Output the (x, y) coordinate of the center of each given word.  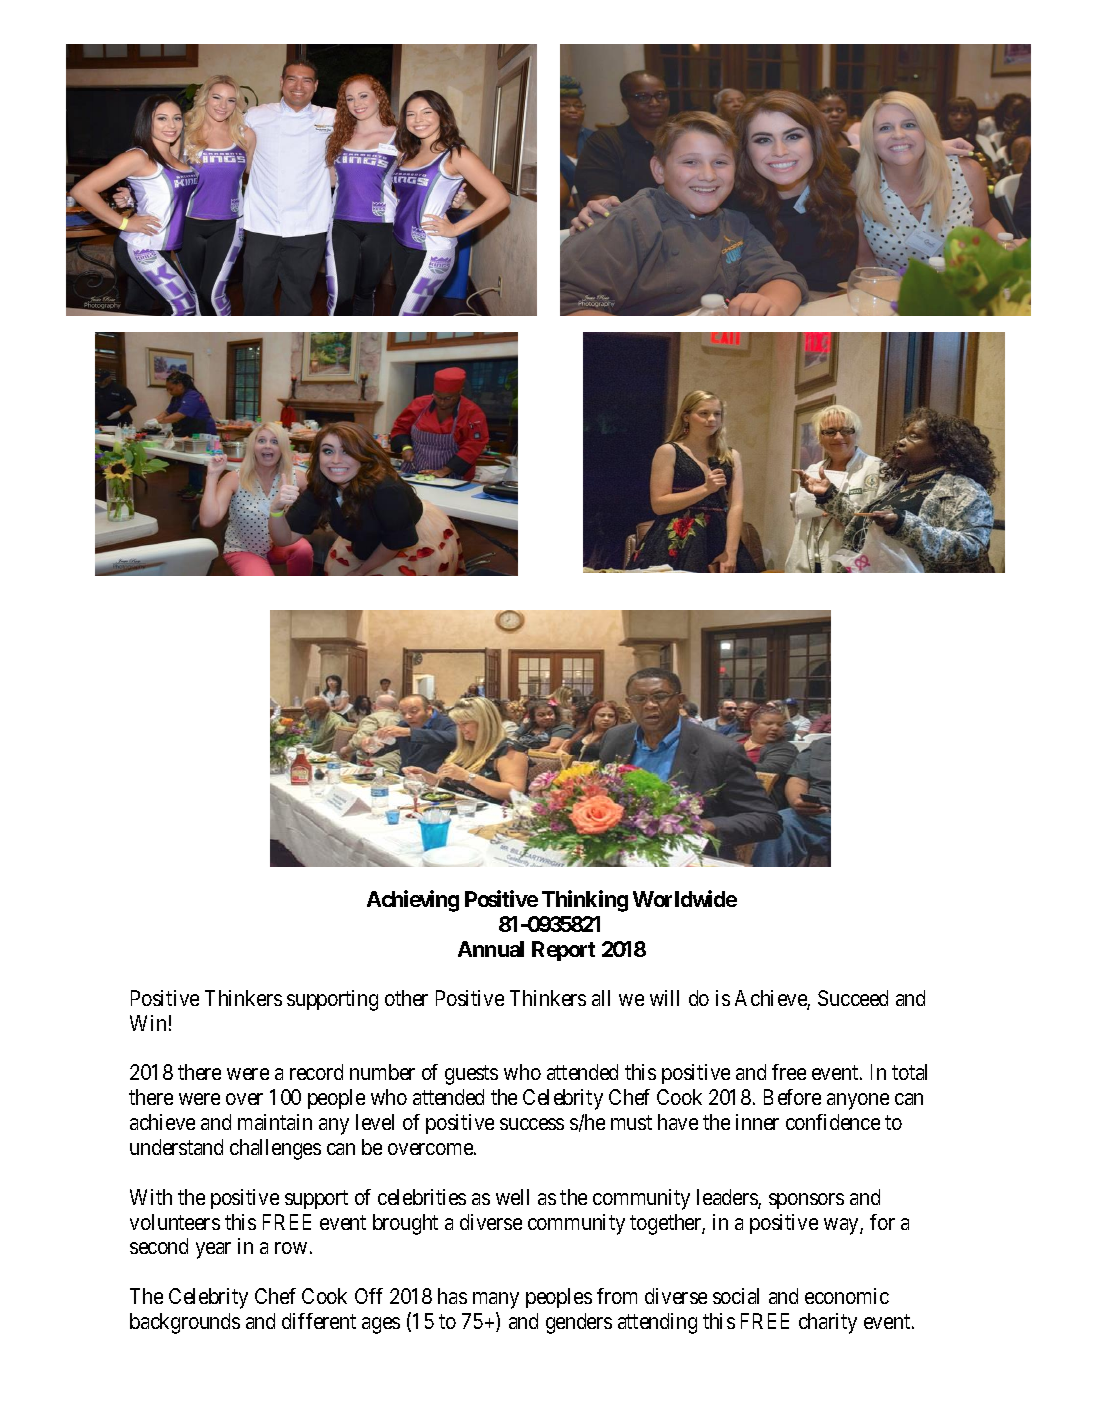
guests (471, 1075)
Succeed (853, 998)
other (406, 998)
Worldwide (685, 898)
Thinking (585, 901)
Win (148, 1023)
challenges (275, 1149)
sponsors (806, 1201)
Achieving (413, 901)
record (316, 1072)
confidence (833, 1122)
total (909, 1072)
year (213, 1250)
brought (405, 1224)
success (532, 1124)
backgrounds (185, 1323)
